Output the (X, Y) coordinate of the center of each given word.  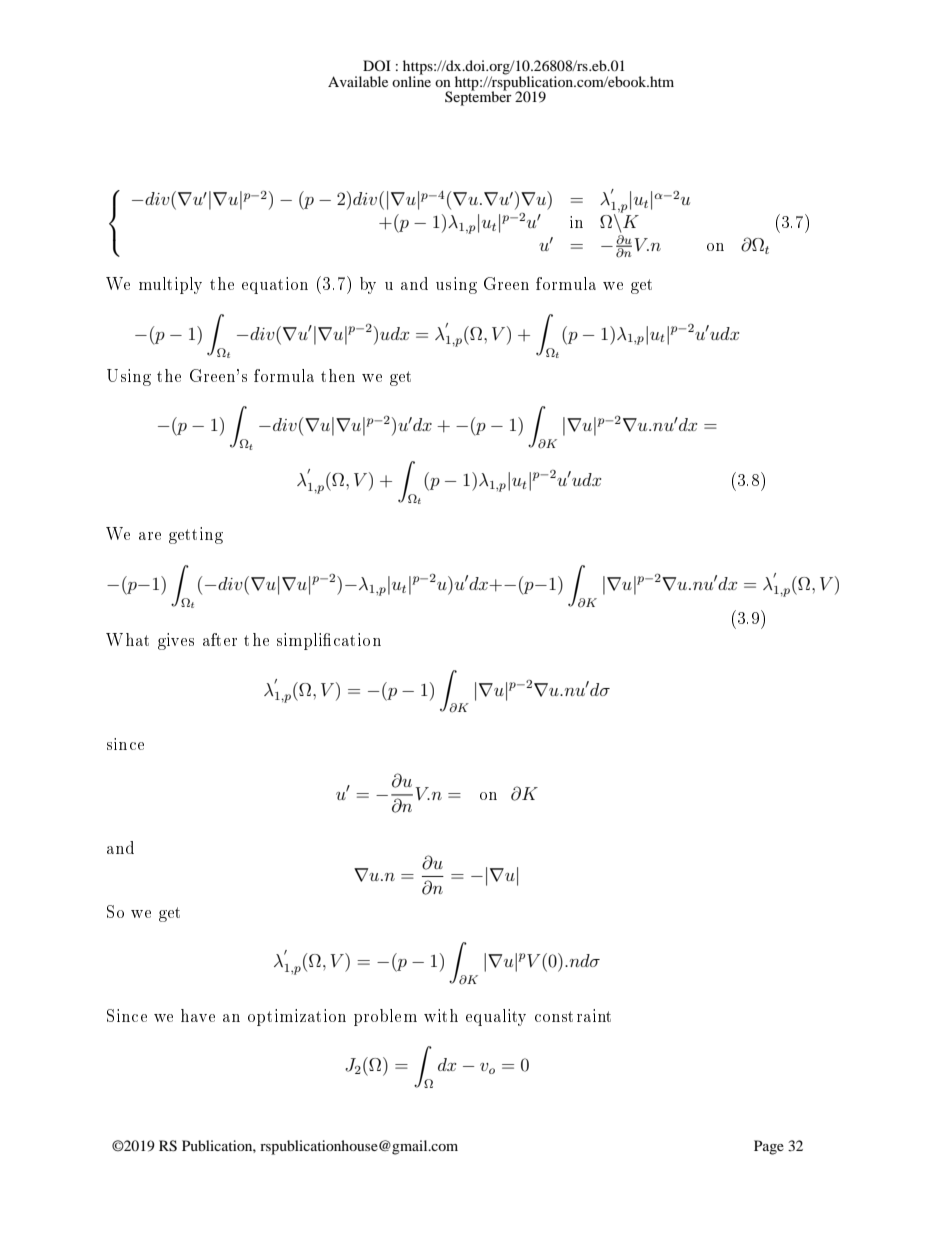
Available (358, 81)
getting (196, 535)
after (220, 639)
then (338, 375)
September (478, 97)
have (198, 1015)
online (411, 80)
